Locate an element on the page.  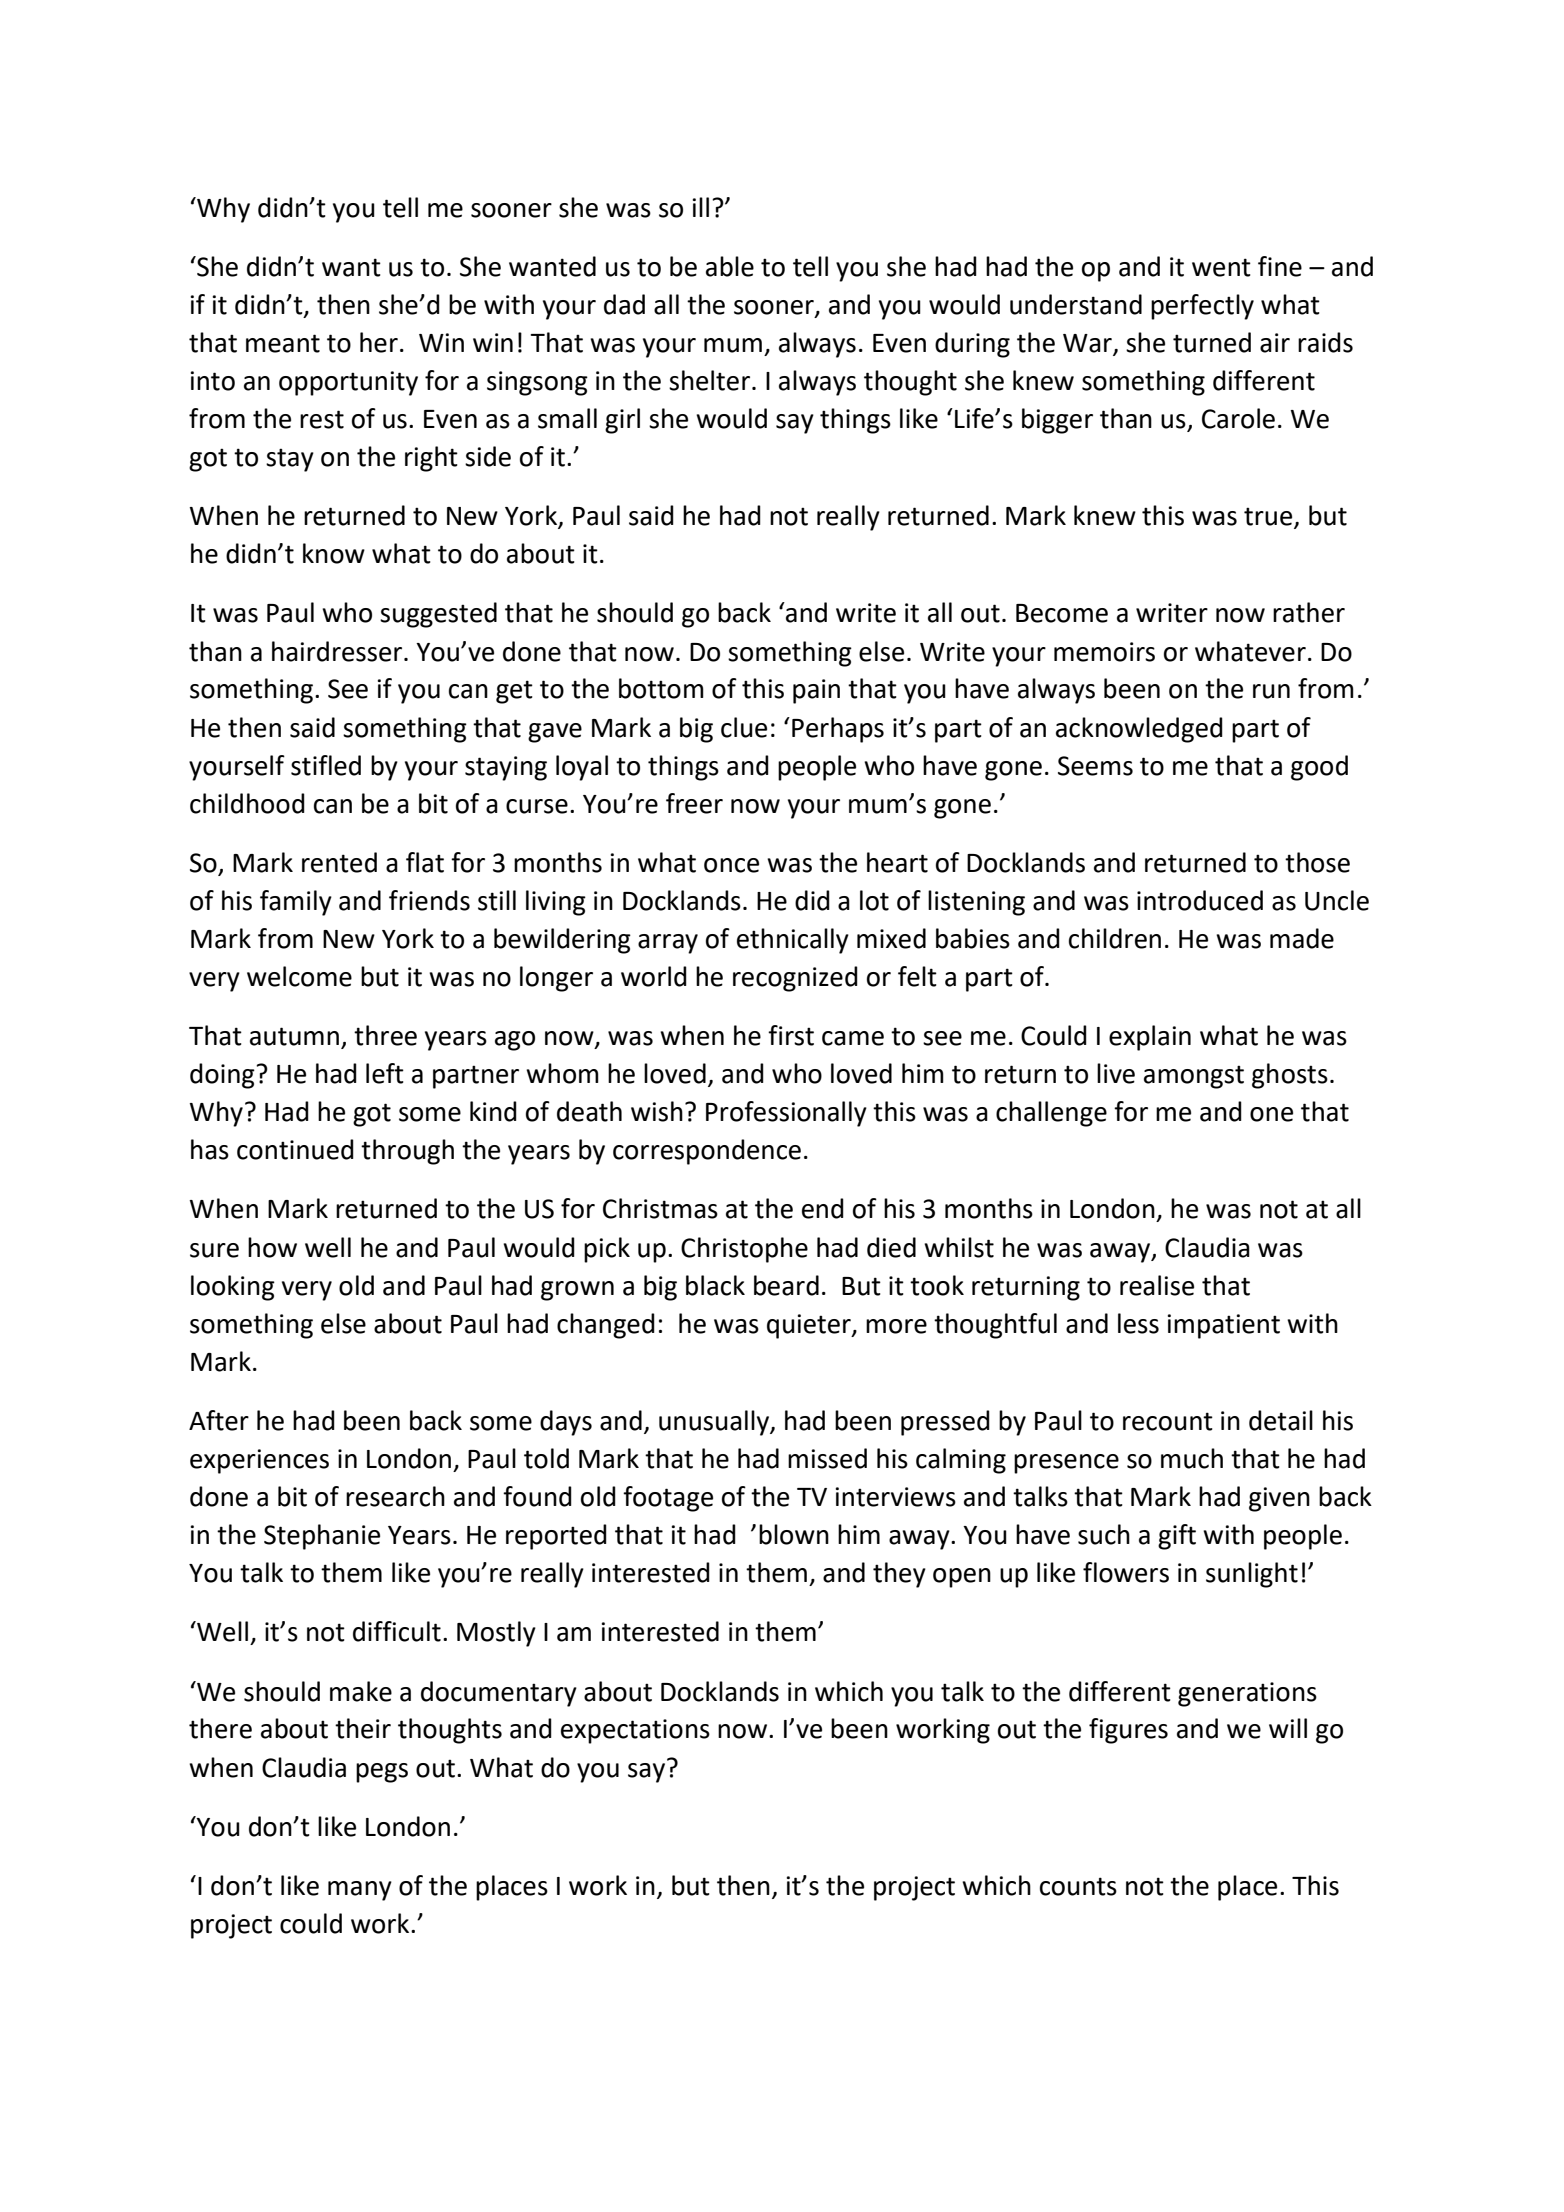
meant is located at coordinates (283, 343).
